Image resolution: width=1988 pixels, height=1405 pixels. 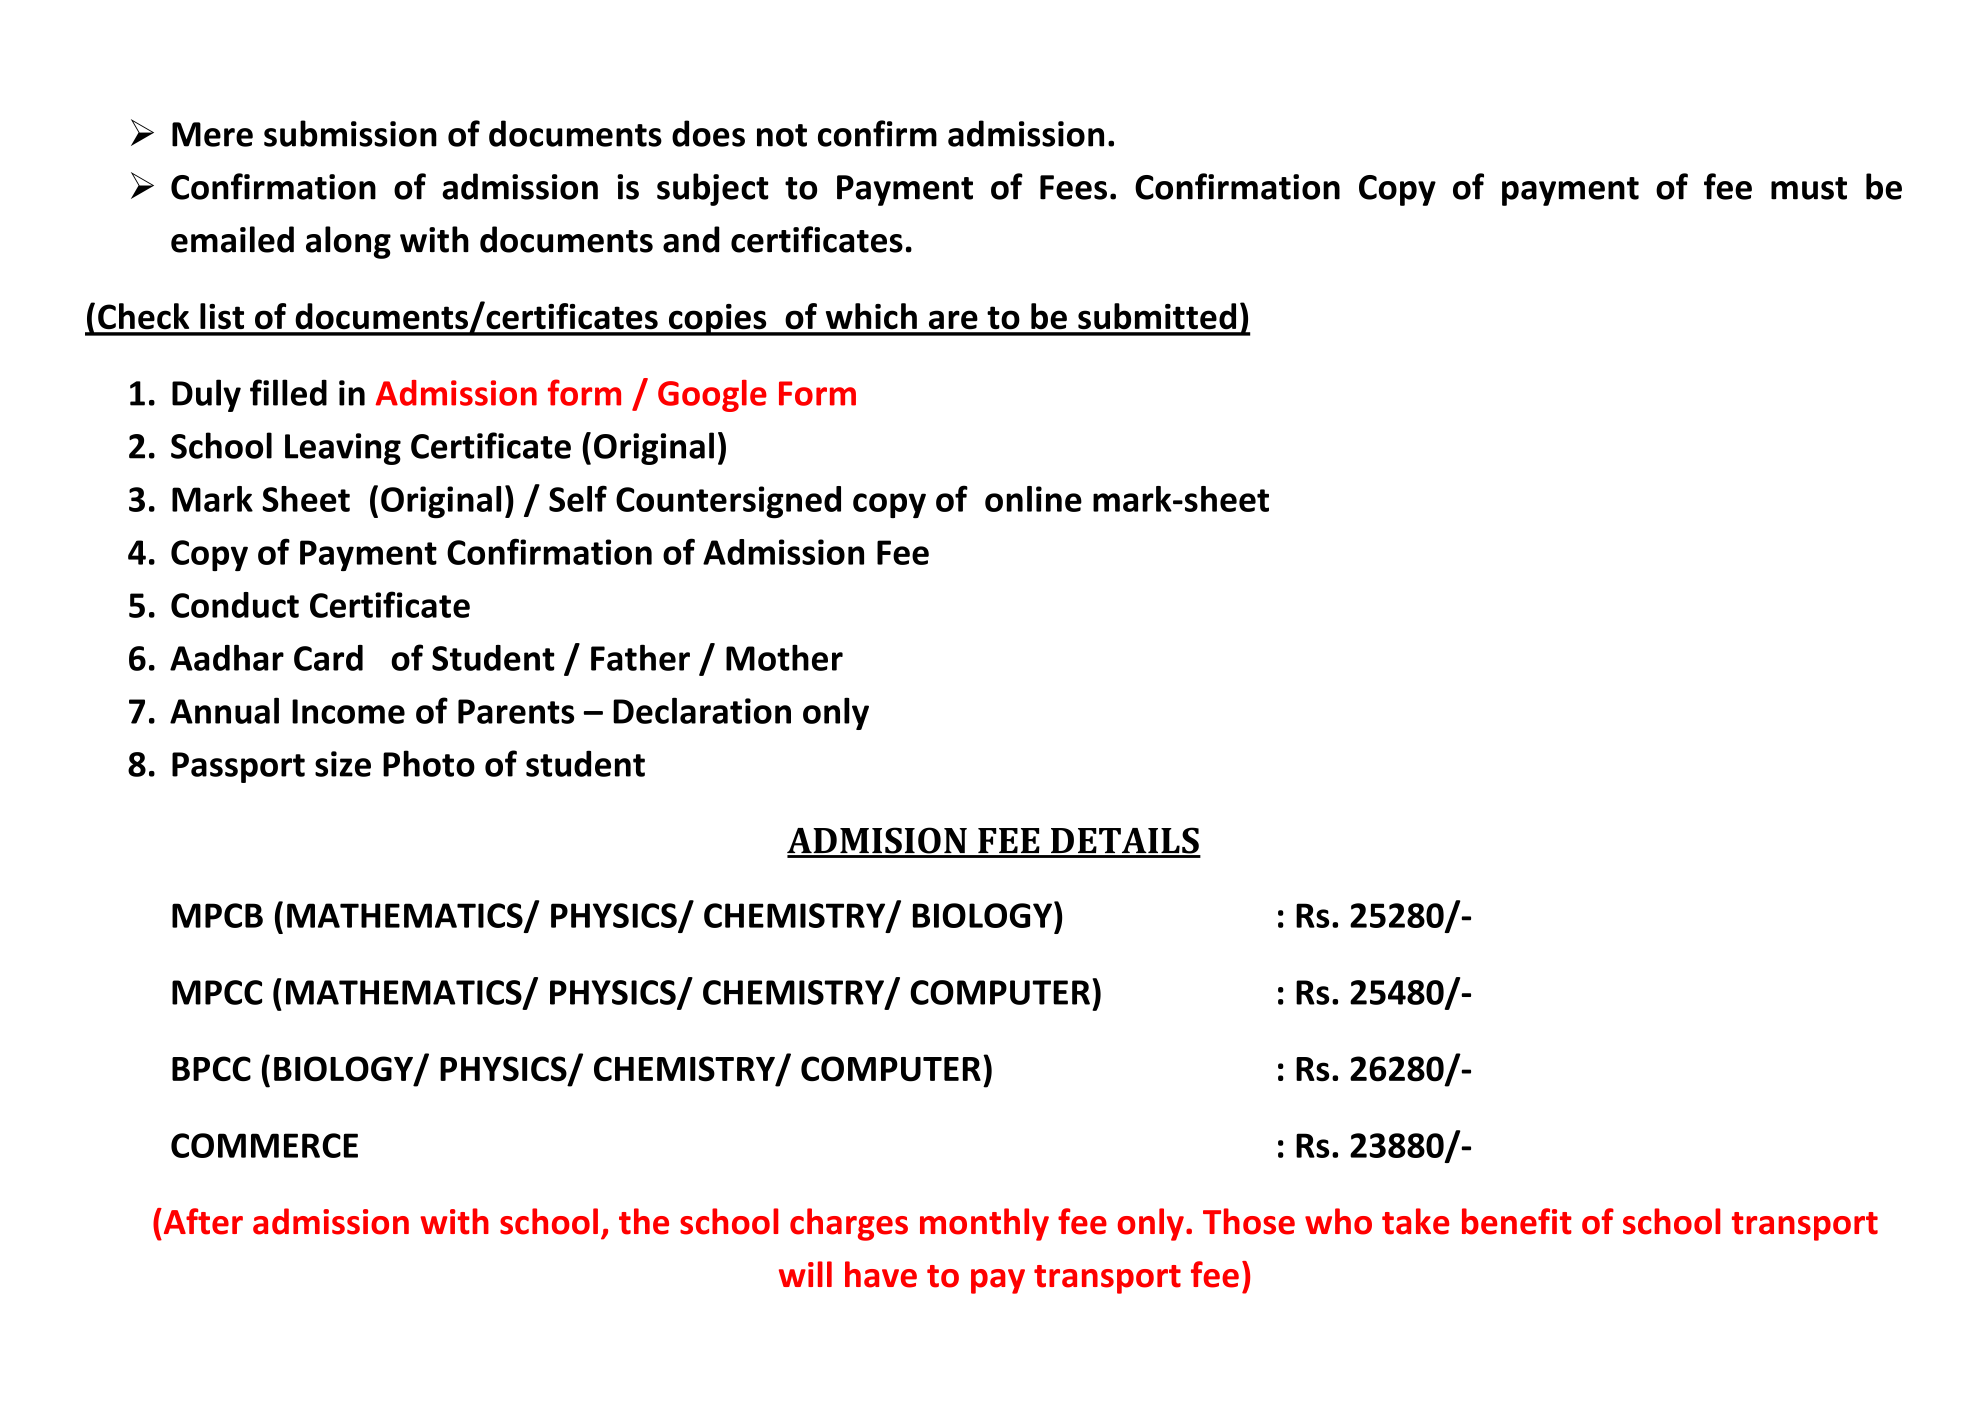 What do you see at coordinates (1033, 499) in the document?
I see `online` at bounding box center [1033, 499].
